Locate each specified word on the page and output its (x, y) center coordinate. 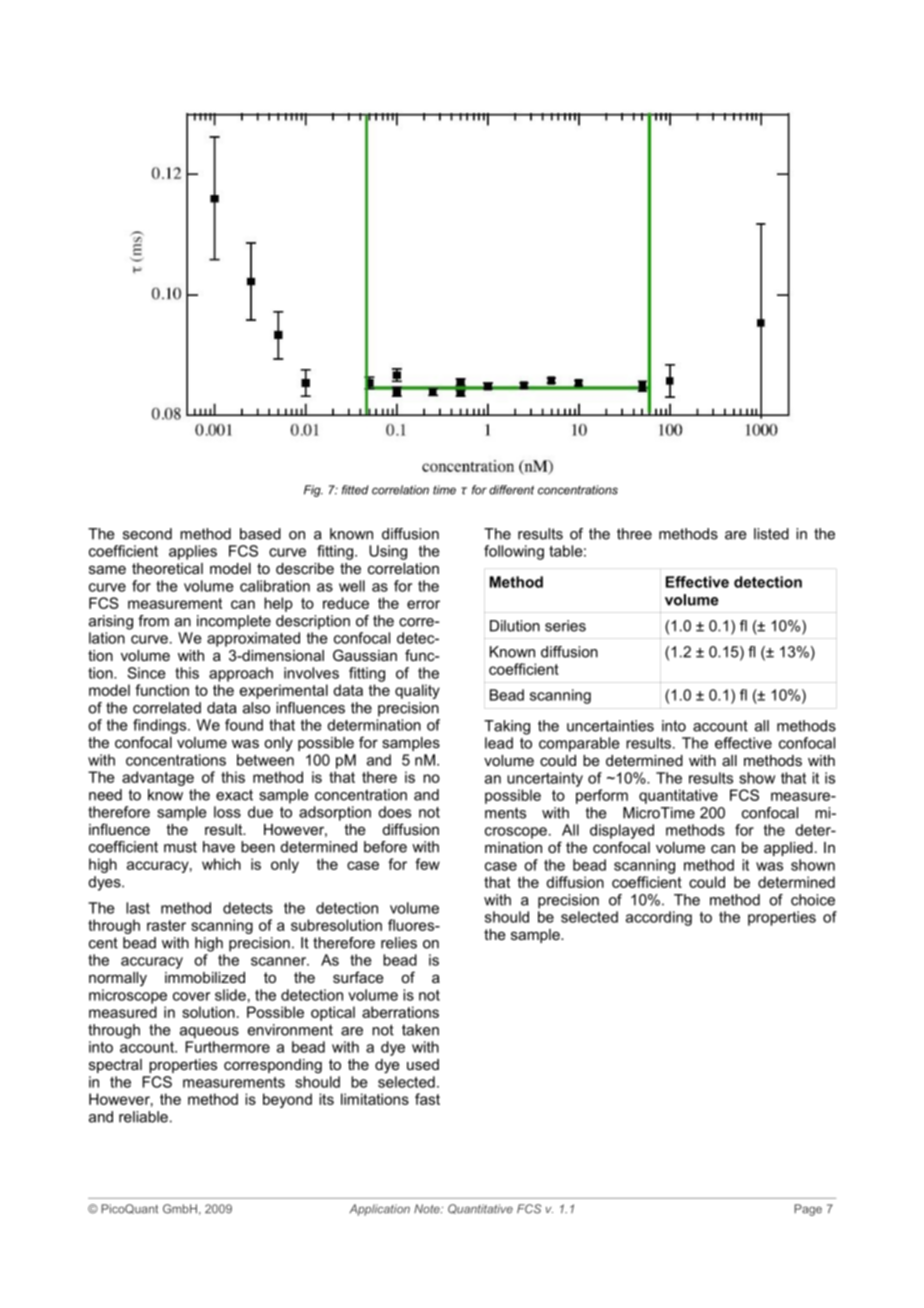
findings (161, 726)
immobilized (205, 977)
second (147, 534)
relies (399, 943)
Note (428, 1209)
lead (499, 743)
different (511, 490)
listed (771, 534)
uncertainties (610, 726)
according (659, 918)
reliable (143, 1117)
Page (808, 1210)
